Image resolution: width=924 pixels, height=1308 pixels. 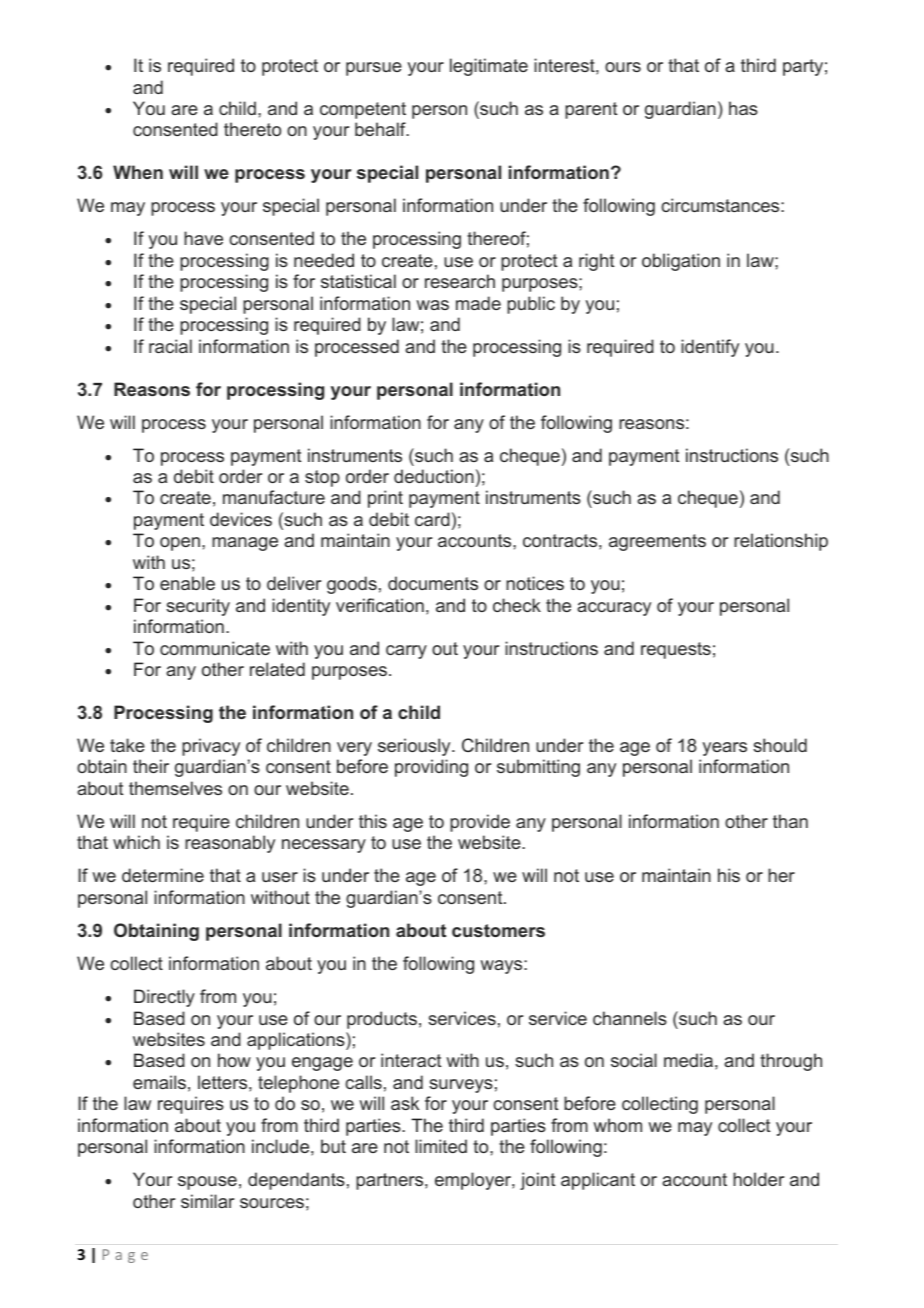 I want to click on legitimate, so click(x=489, y=67).
